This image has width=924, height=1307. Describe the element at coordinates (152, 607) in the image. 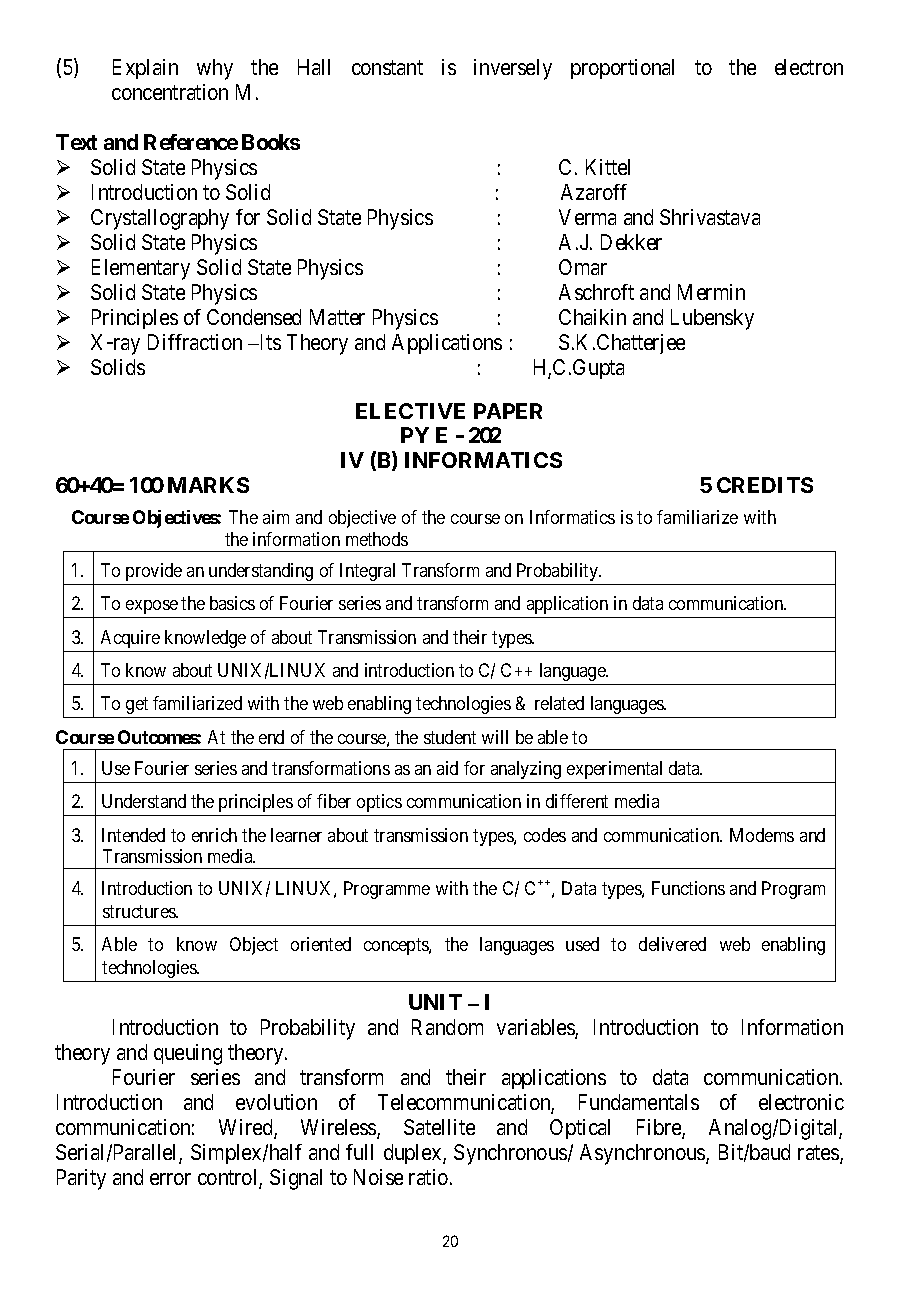

I see `expose` at that location.
